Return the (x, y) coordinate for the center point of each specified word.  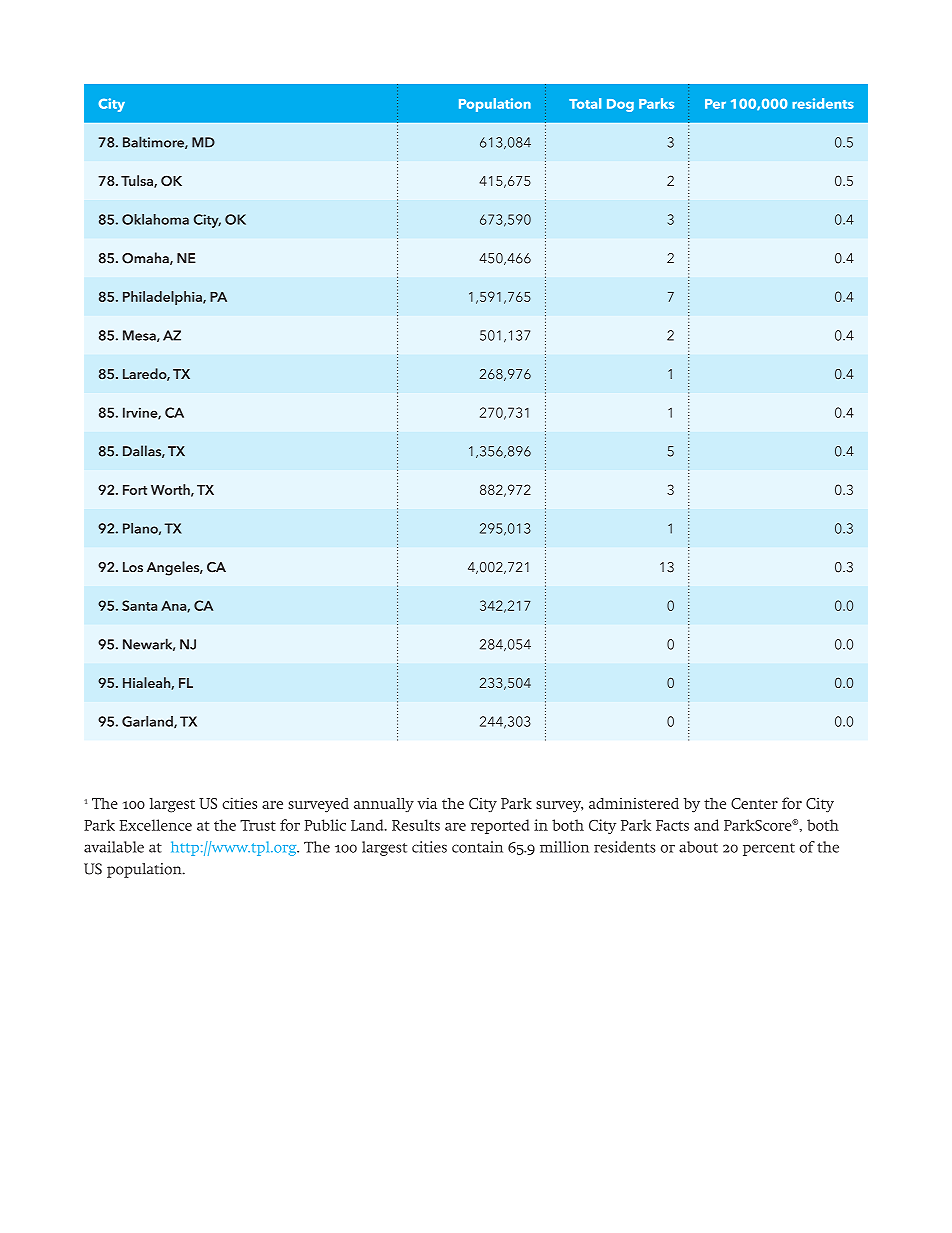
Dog (620, 105)
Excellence (156, 825)
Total (585, 103)
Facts (672, 825)
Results (416, 825)
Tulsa (138, 181)
